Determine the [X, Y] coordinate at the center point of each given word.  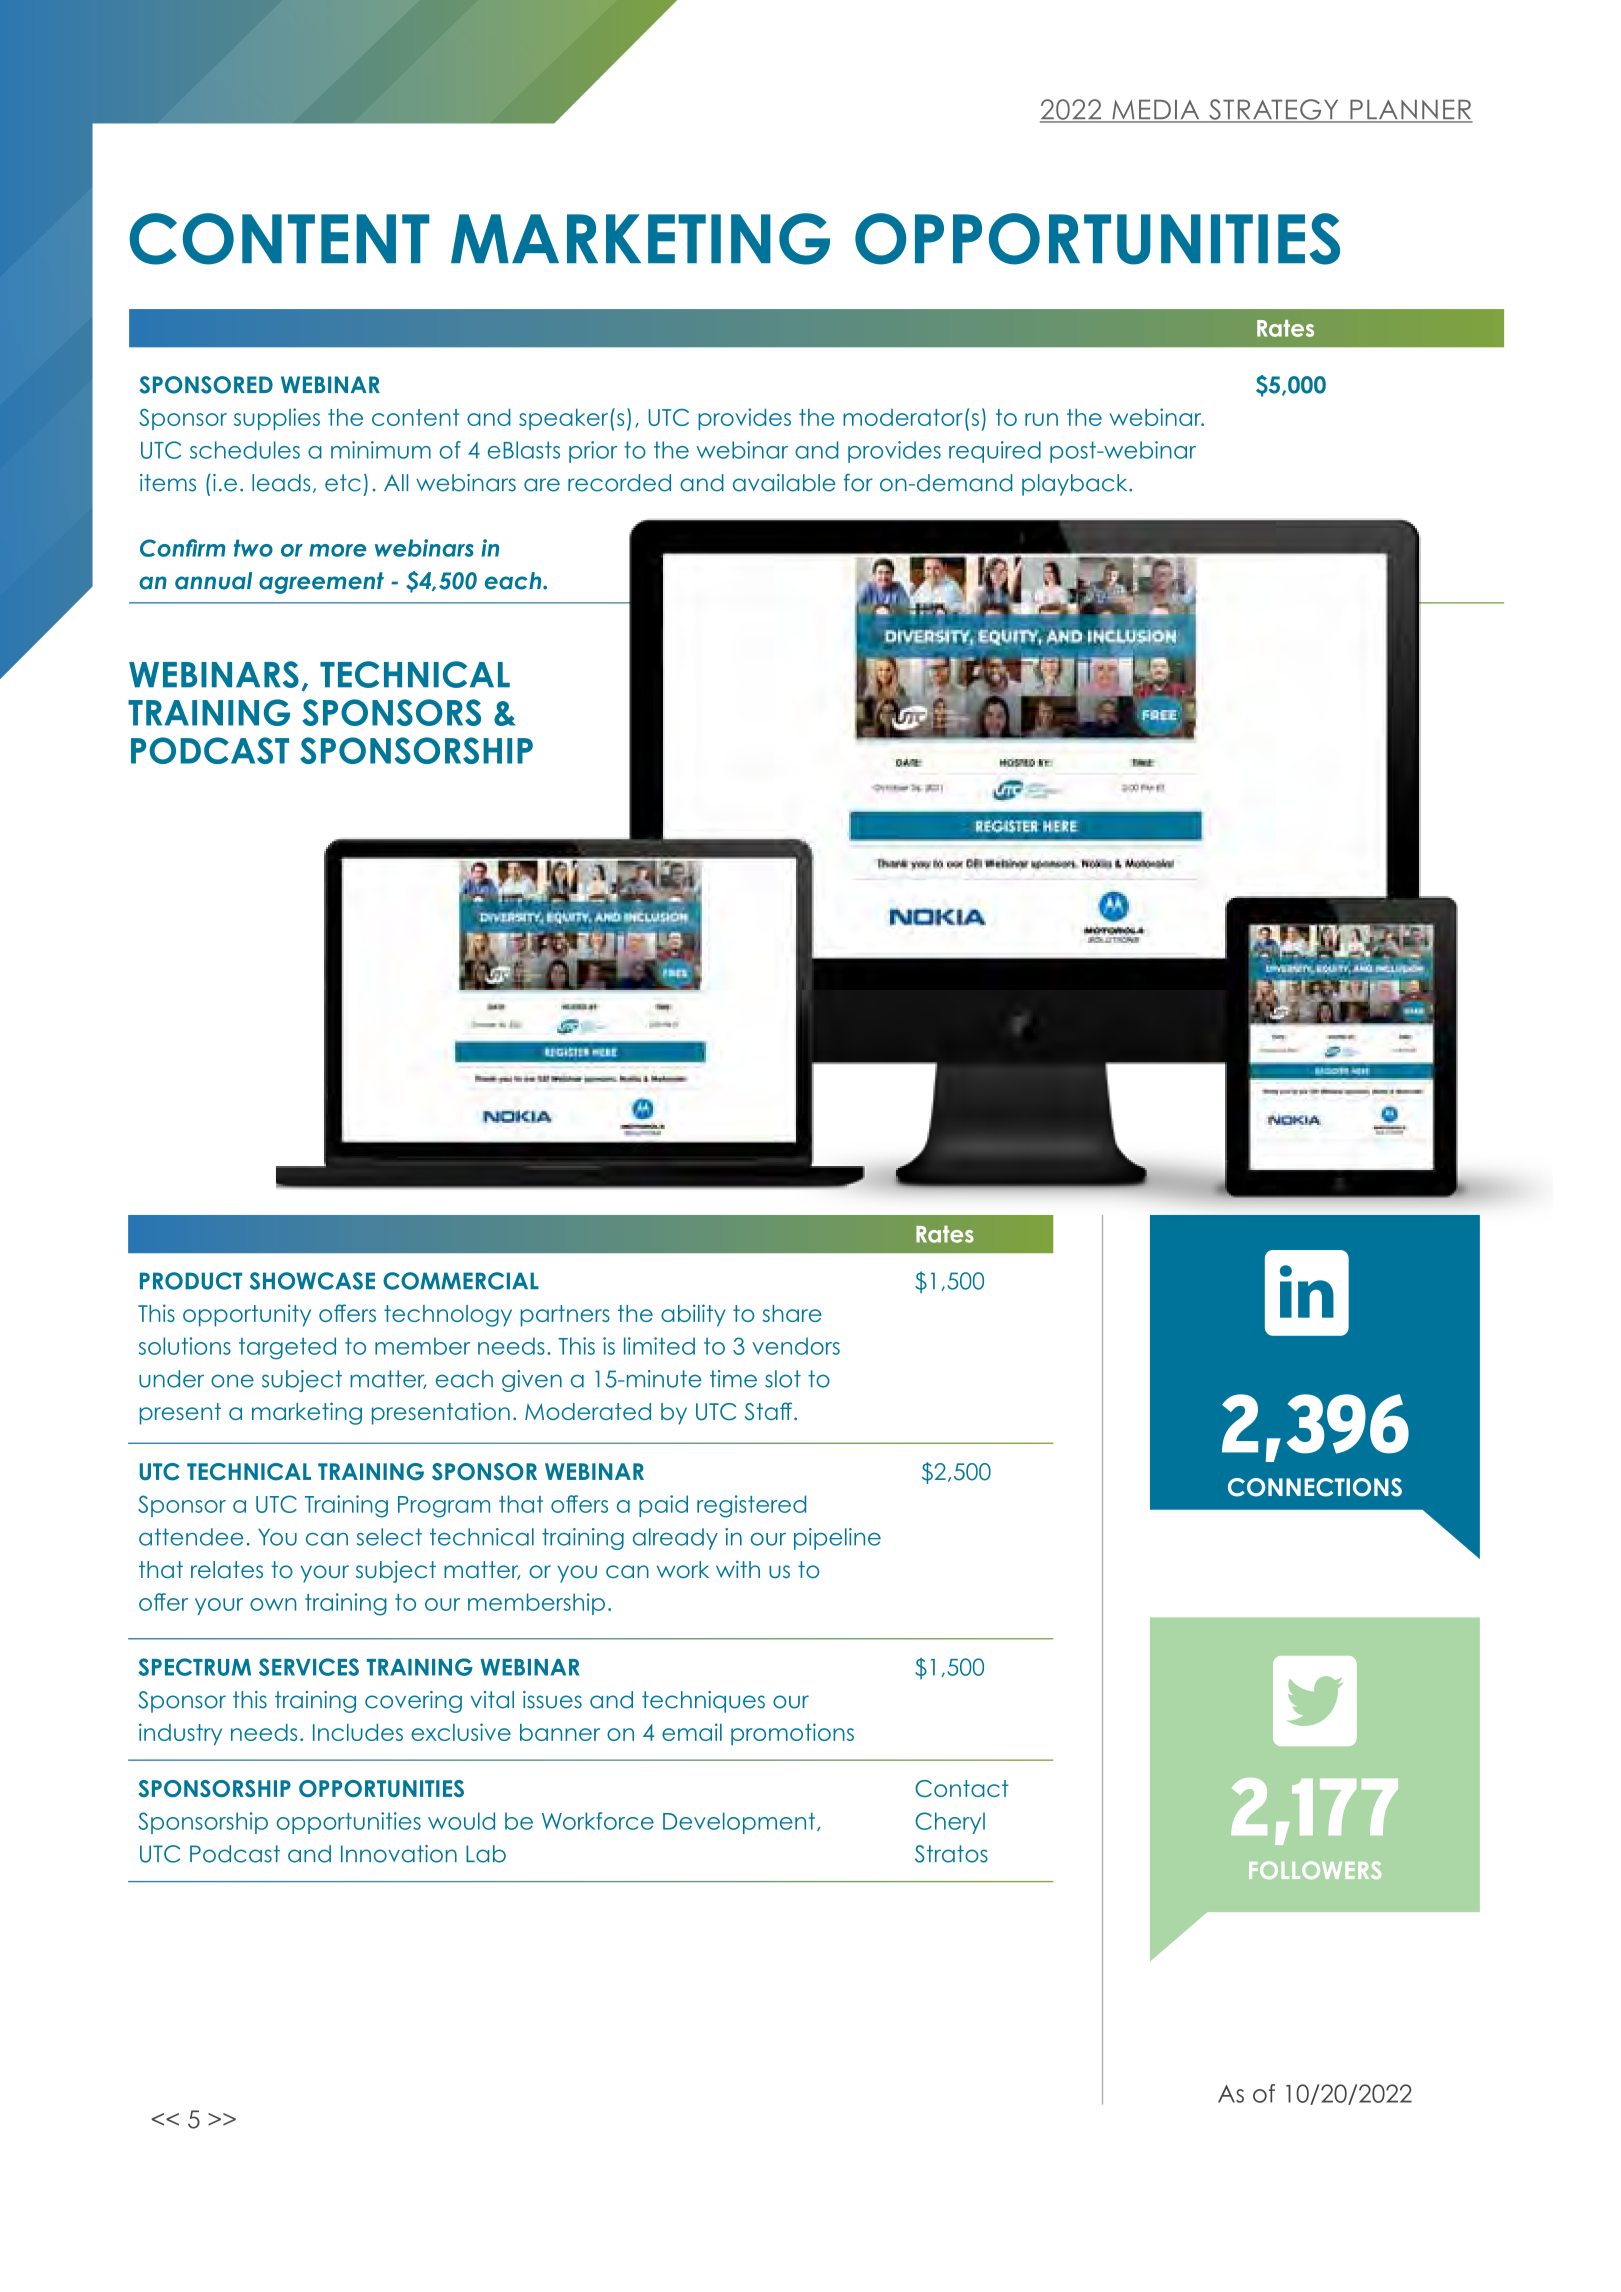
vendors [796, 1346]
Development [739, 1823]
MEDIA [1156, 111]
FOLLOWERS [1315, 1870]
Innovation [399, 1854]
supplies [277, 419]
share [792, 1313]
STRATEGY [1274, 110]
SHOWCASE [312, 1281]
